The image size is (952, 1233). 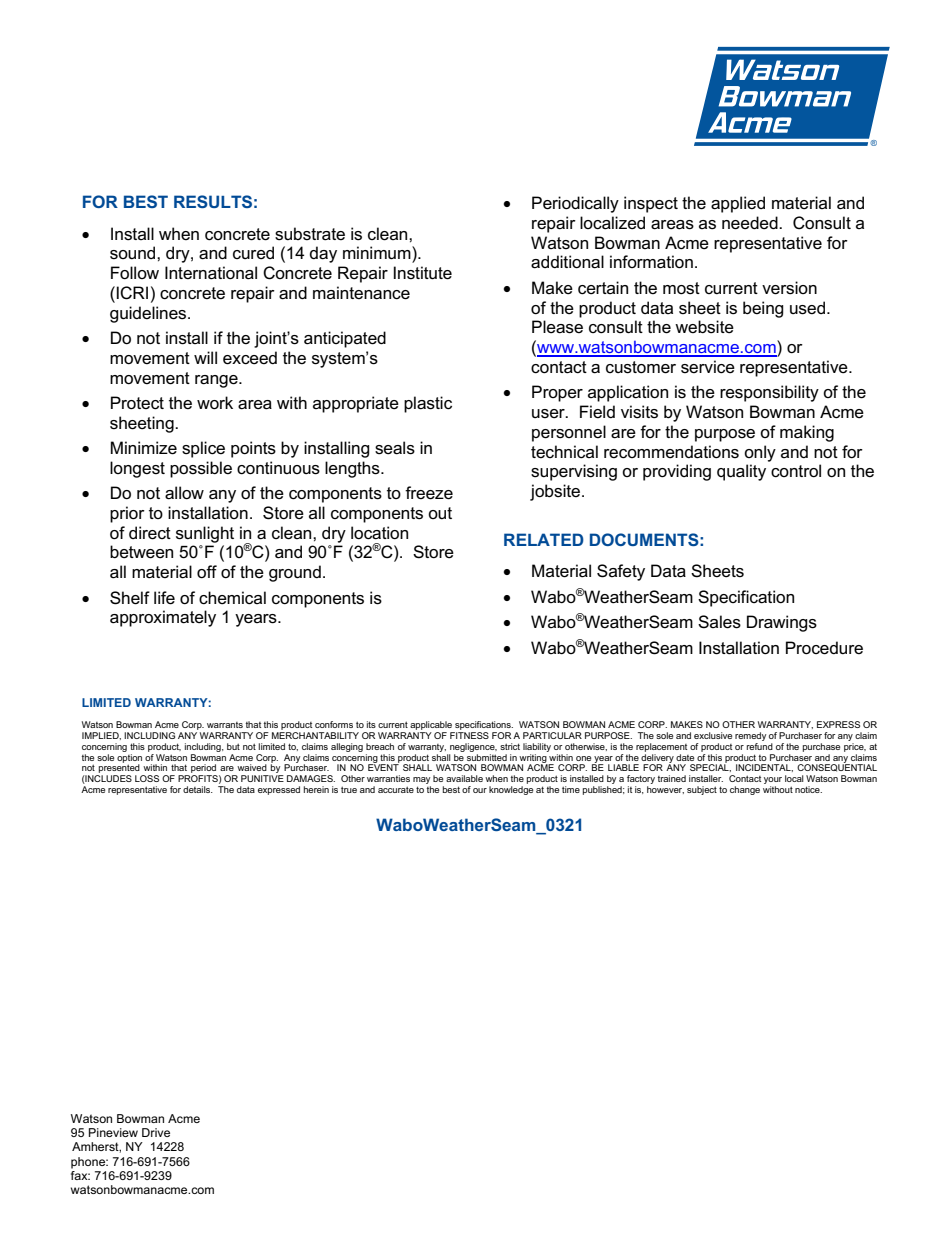 I want to click on cured, so click(x=253, y=253).
